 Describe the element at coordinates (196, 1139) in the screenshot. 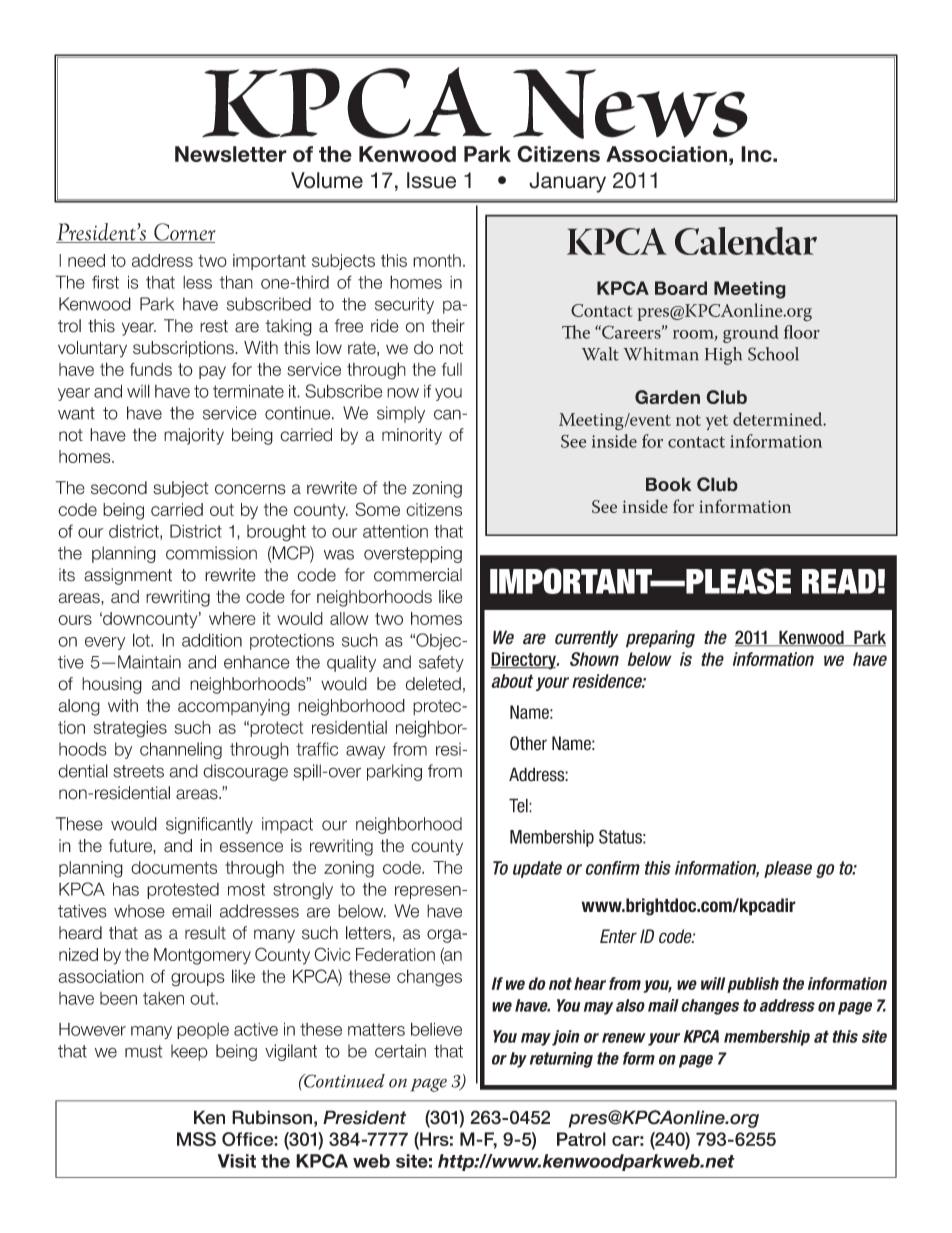

I see `MSS` at that location.
